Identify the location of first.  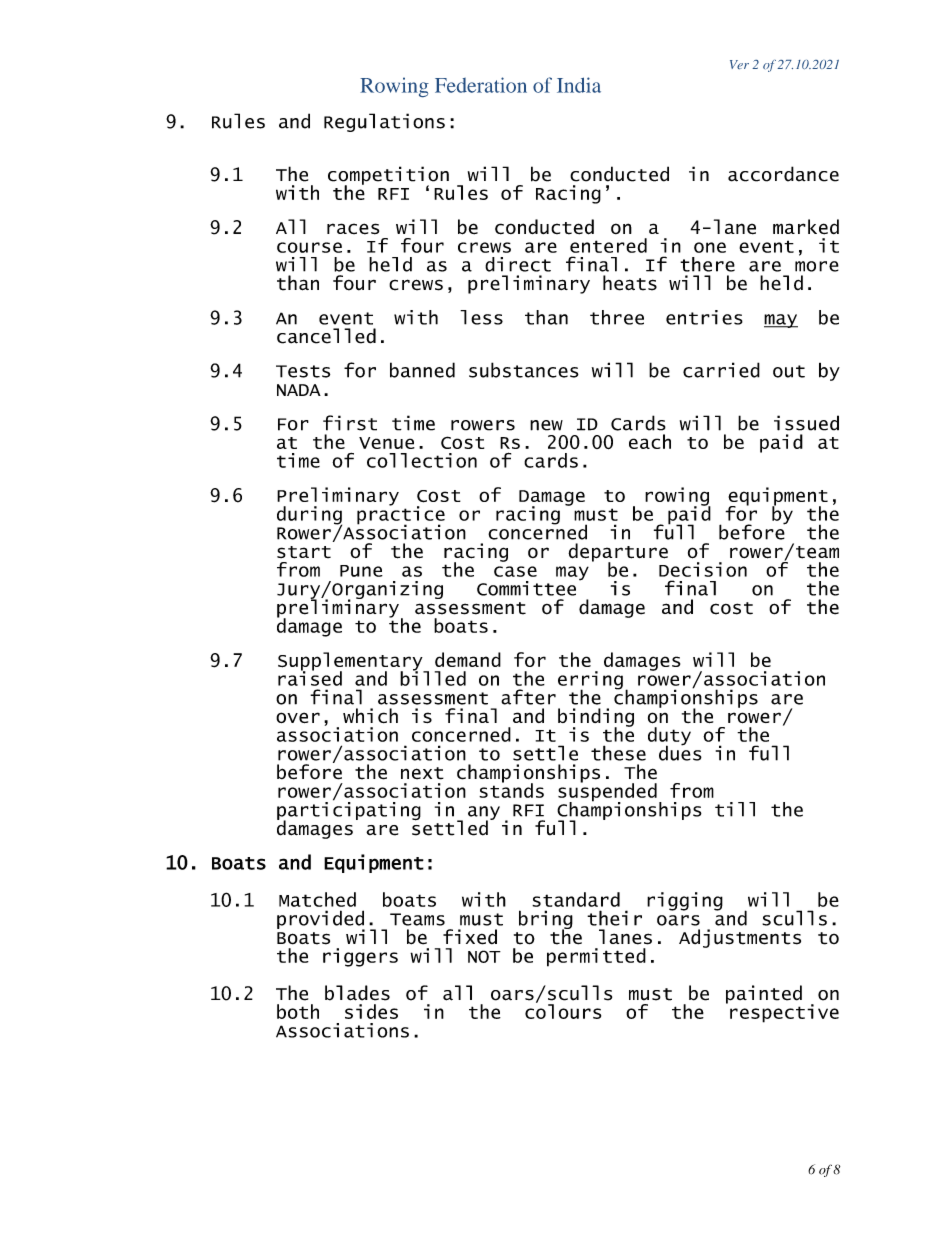
(350, 423).
